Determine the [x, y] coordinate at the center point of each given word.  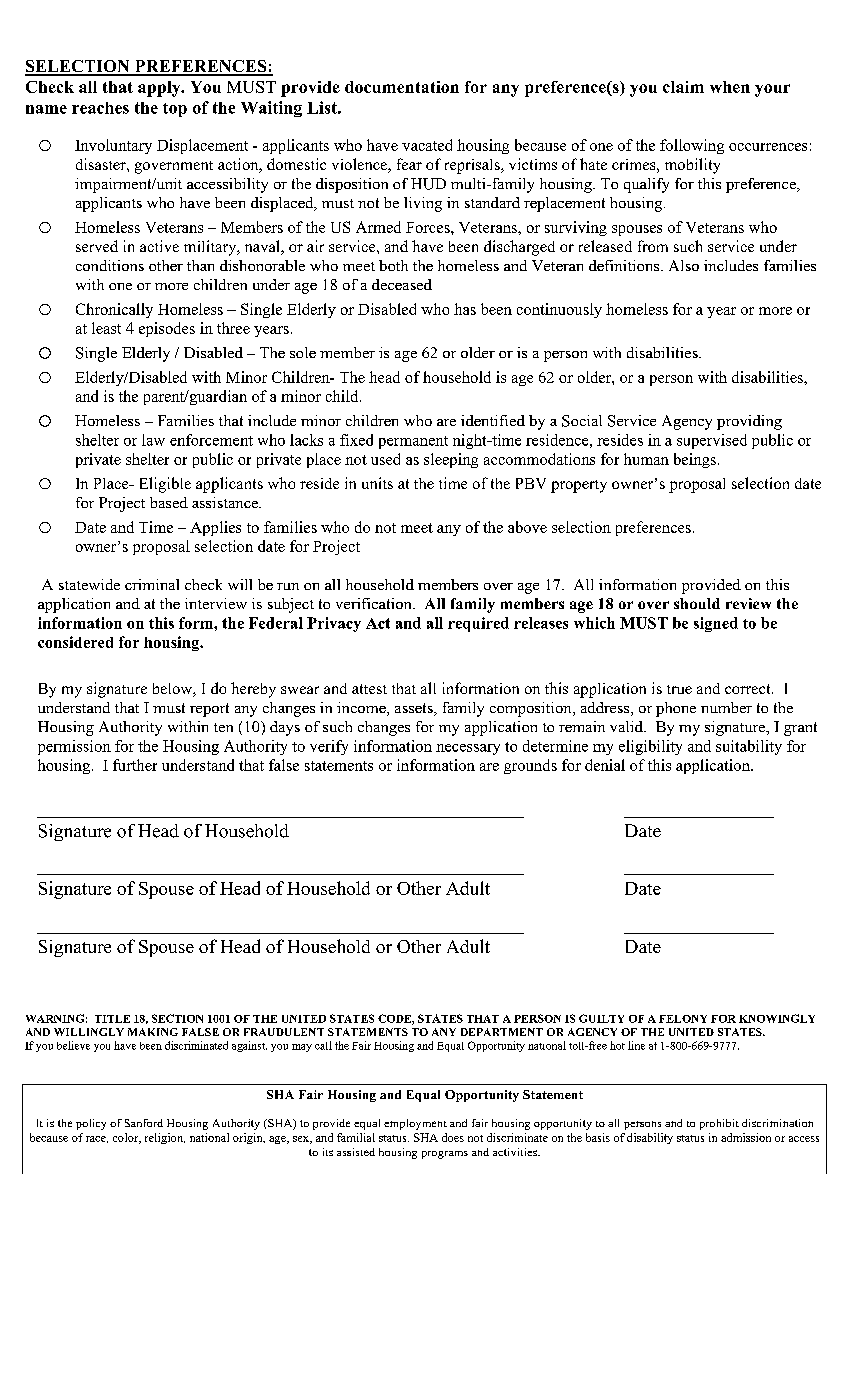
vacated [427, 145]
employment [415, 1124]
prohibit [719, 1124]
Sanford [144, 1123]
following [692, 146]
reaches [100, 108]
